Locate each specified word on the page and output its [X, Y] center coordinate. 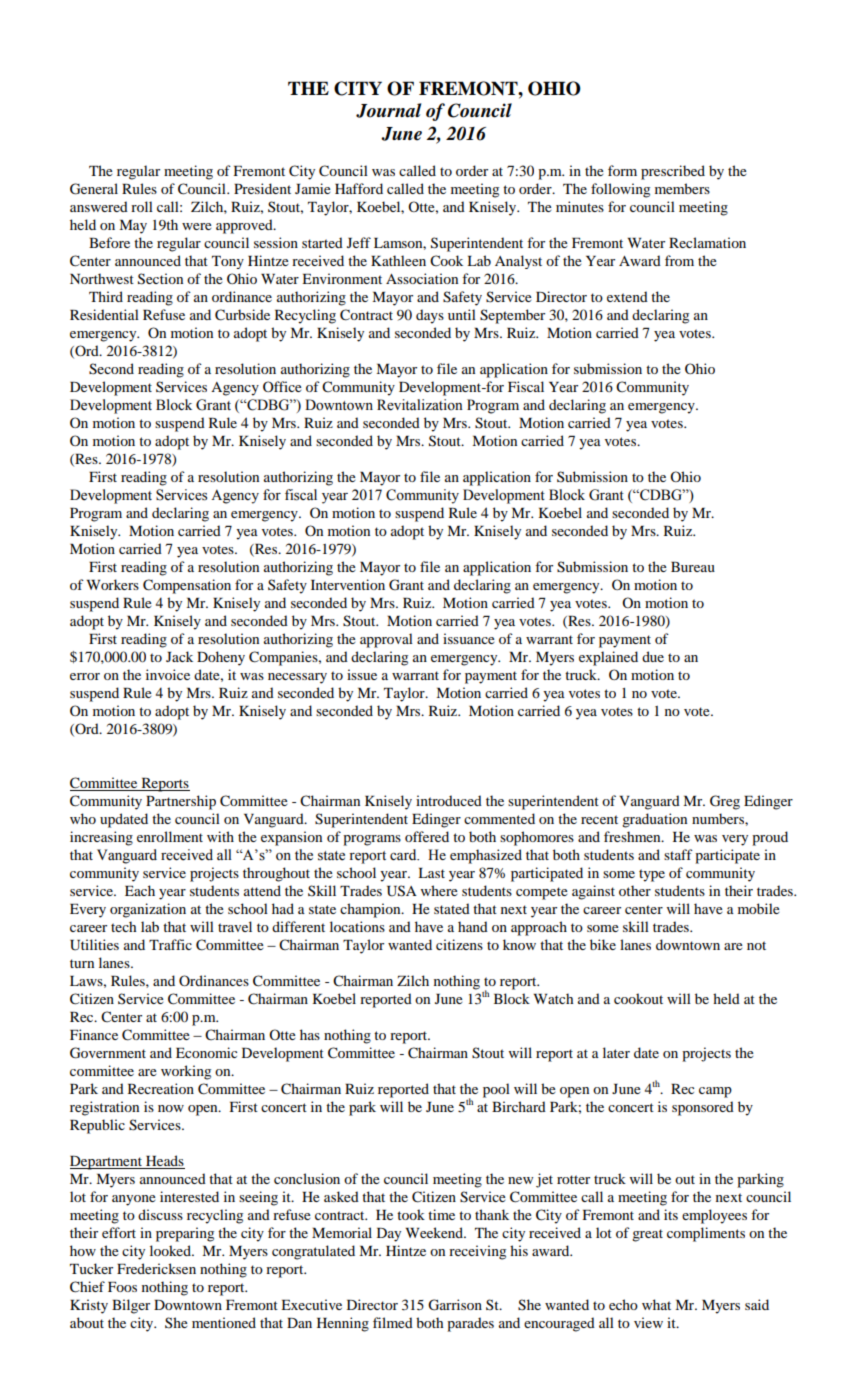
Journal [388, 110]
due [653, 656]
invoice [168, 674]
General [94, 189]
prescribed [673, 172]
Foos [122, 1287]
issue [362, 674]
